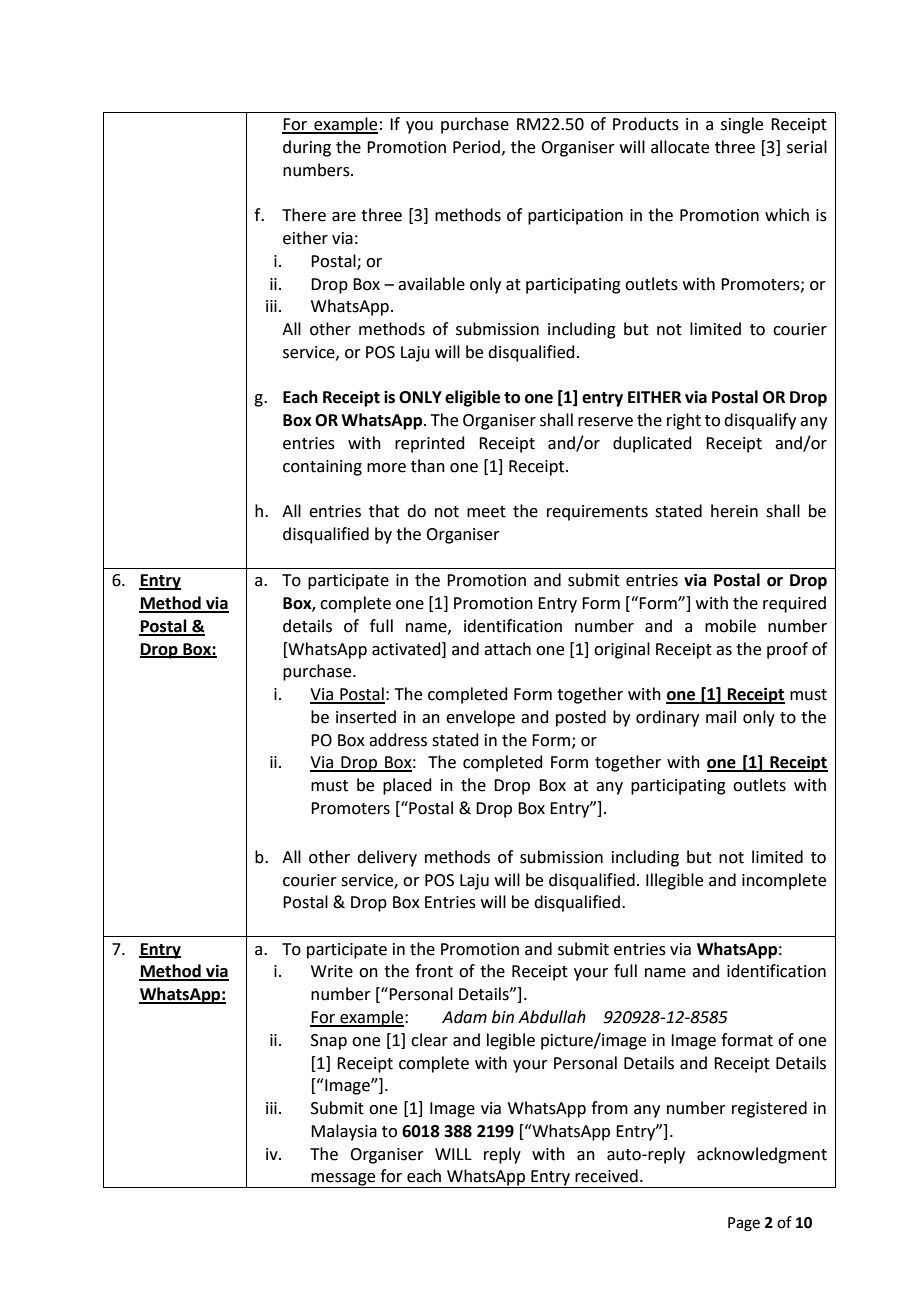 Image resolution: width=924 pixels, height=1308 pixels. What do you see at coordinates (742, 125) in the image?
I see `single` at bounding box center [742, 125].
